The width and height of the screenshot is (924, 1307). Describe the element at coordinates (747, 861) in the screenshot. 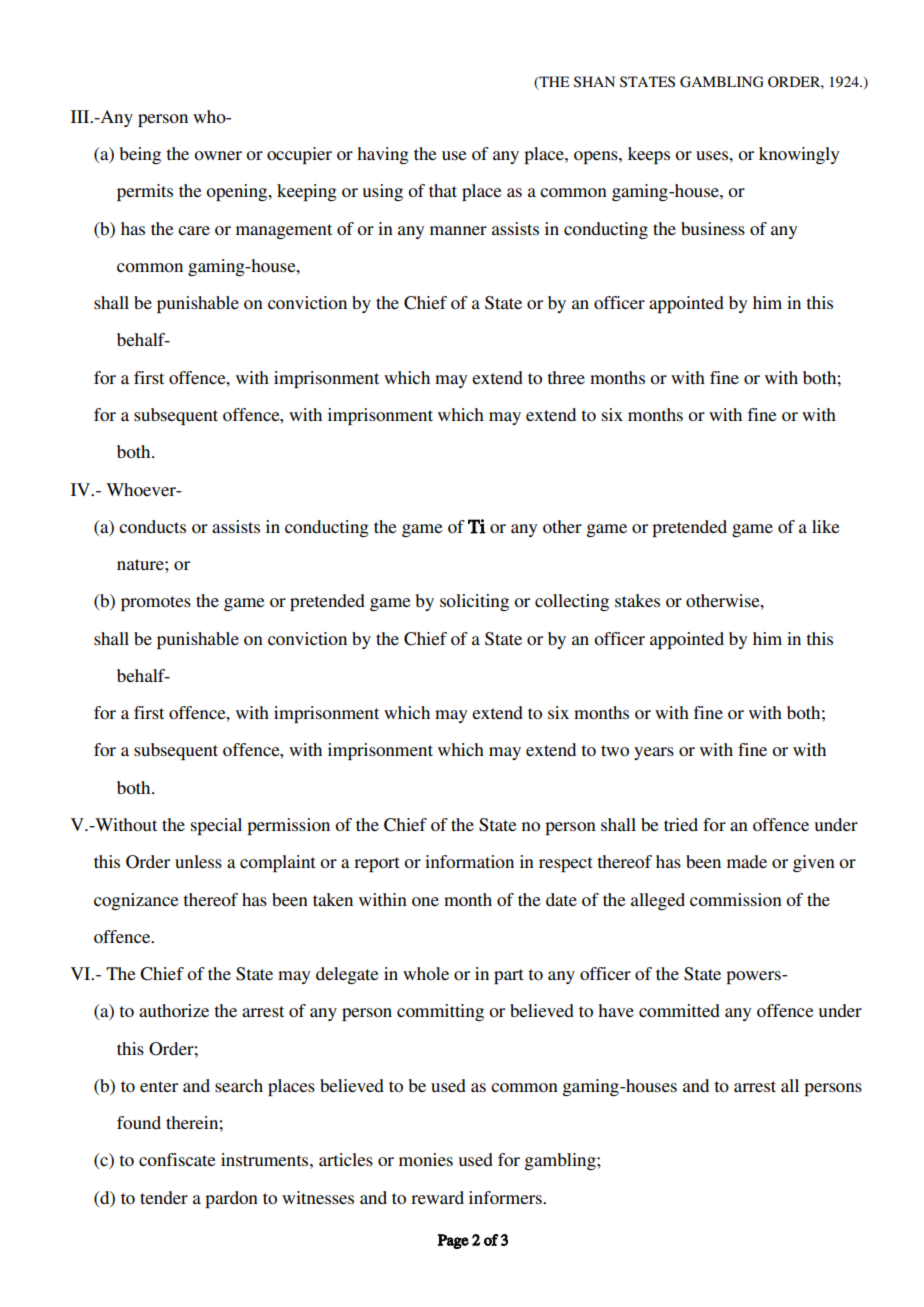

I see `made` at that location.
